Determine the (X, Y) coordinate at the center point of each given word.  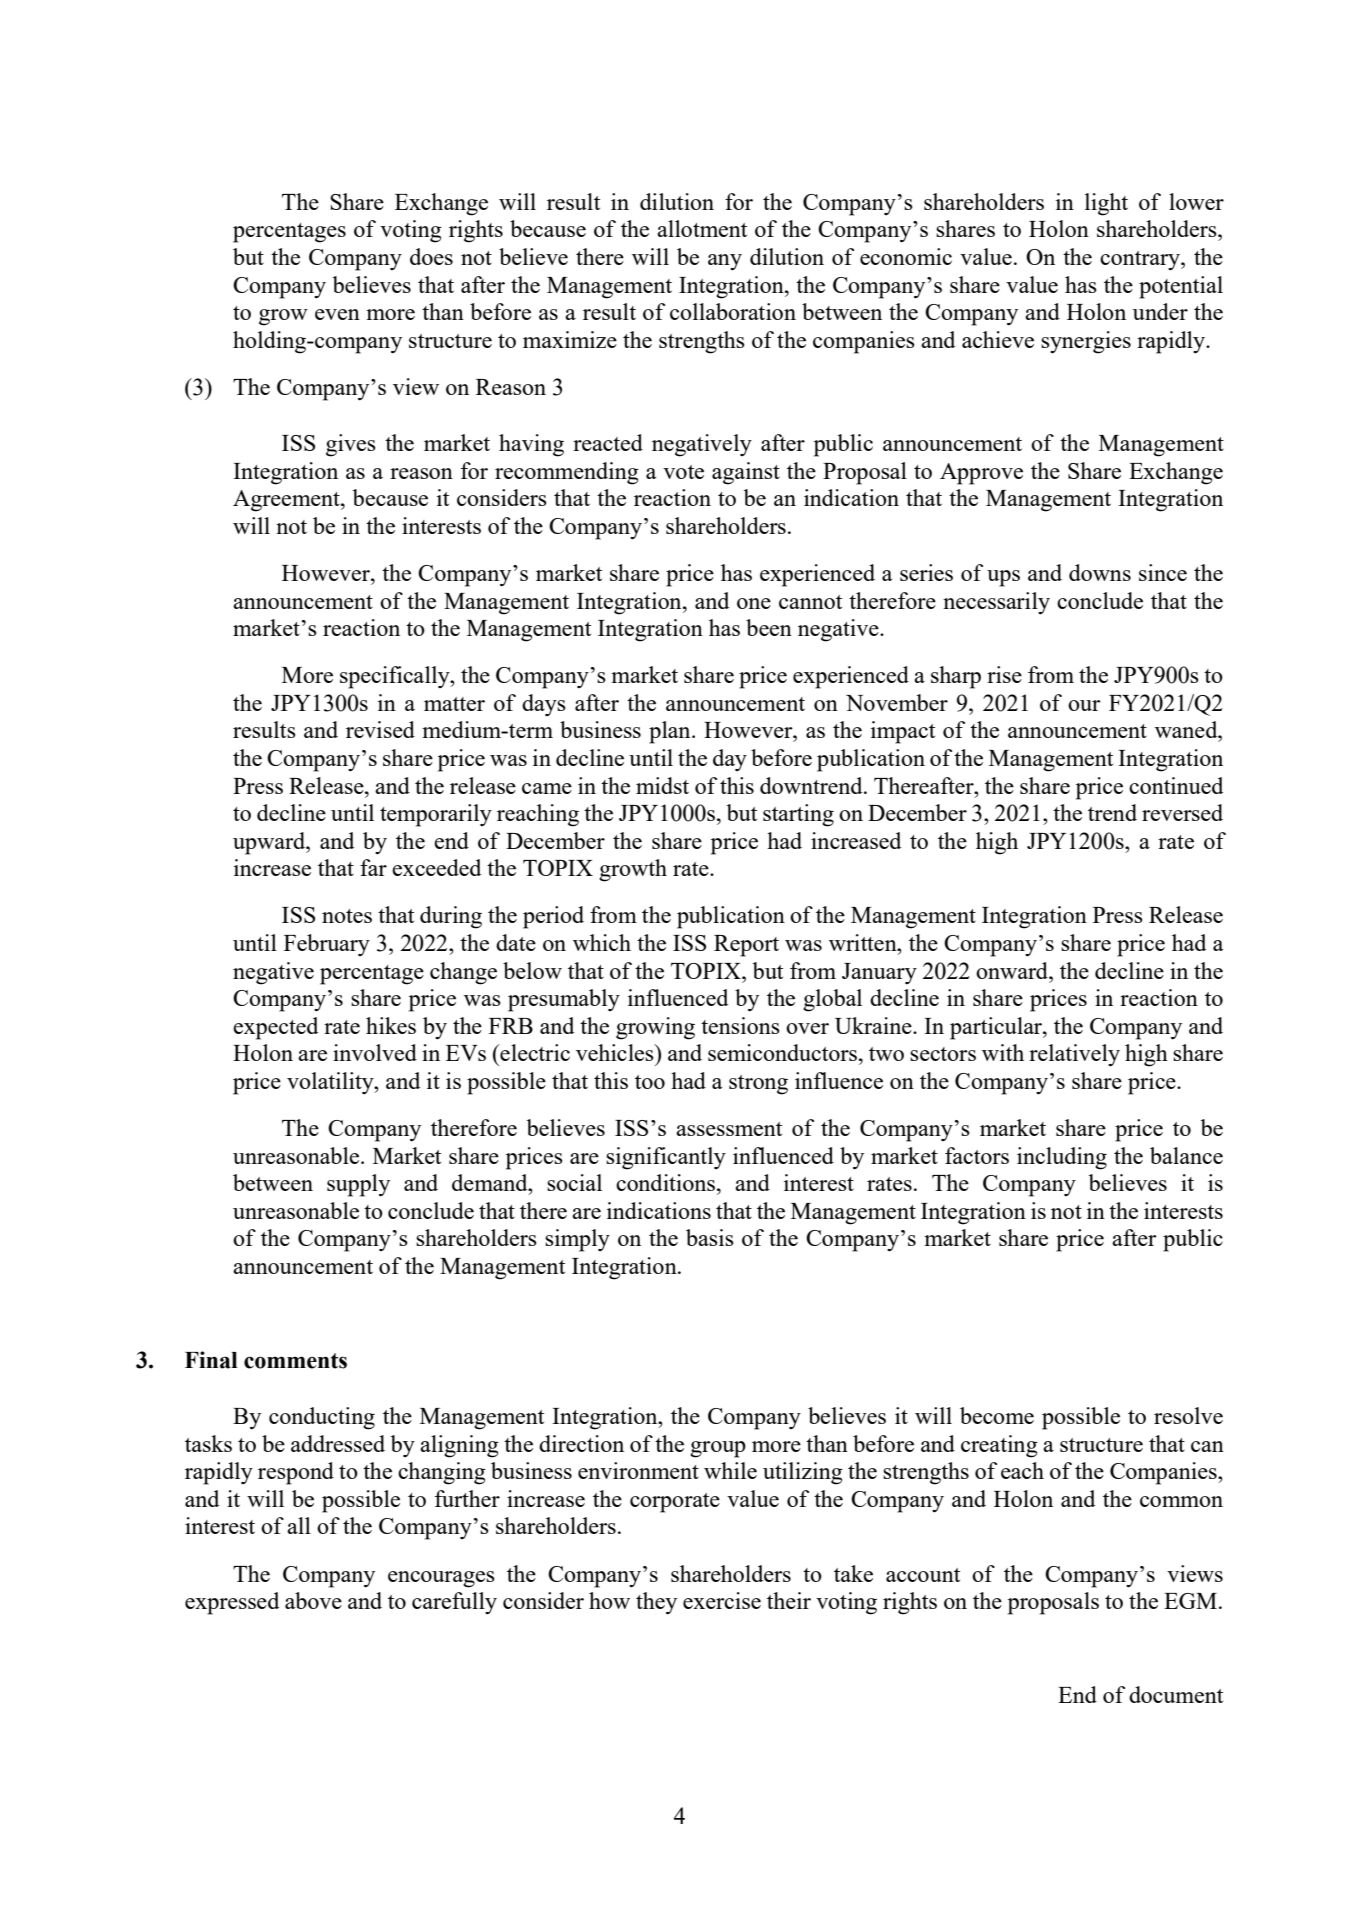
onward (1013, 970)
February (327, 945)
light (1106, 204)
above (313, 1600)
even (337, 314)
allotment (702, 228)
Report (746, 946)
